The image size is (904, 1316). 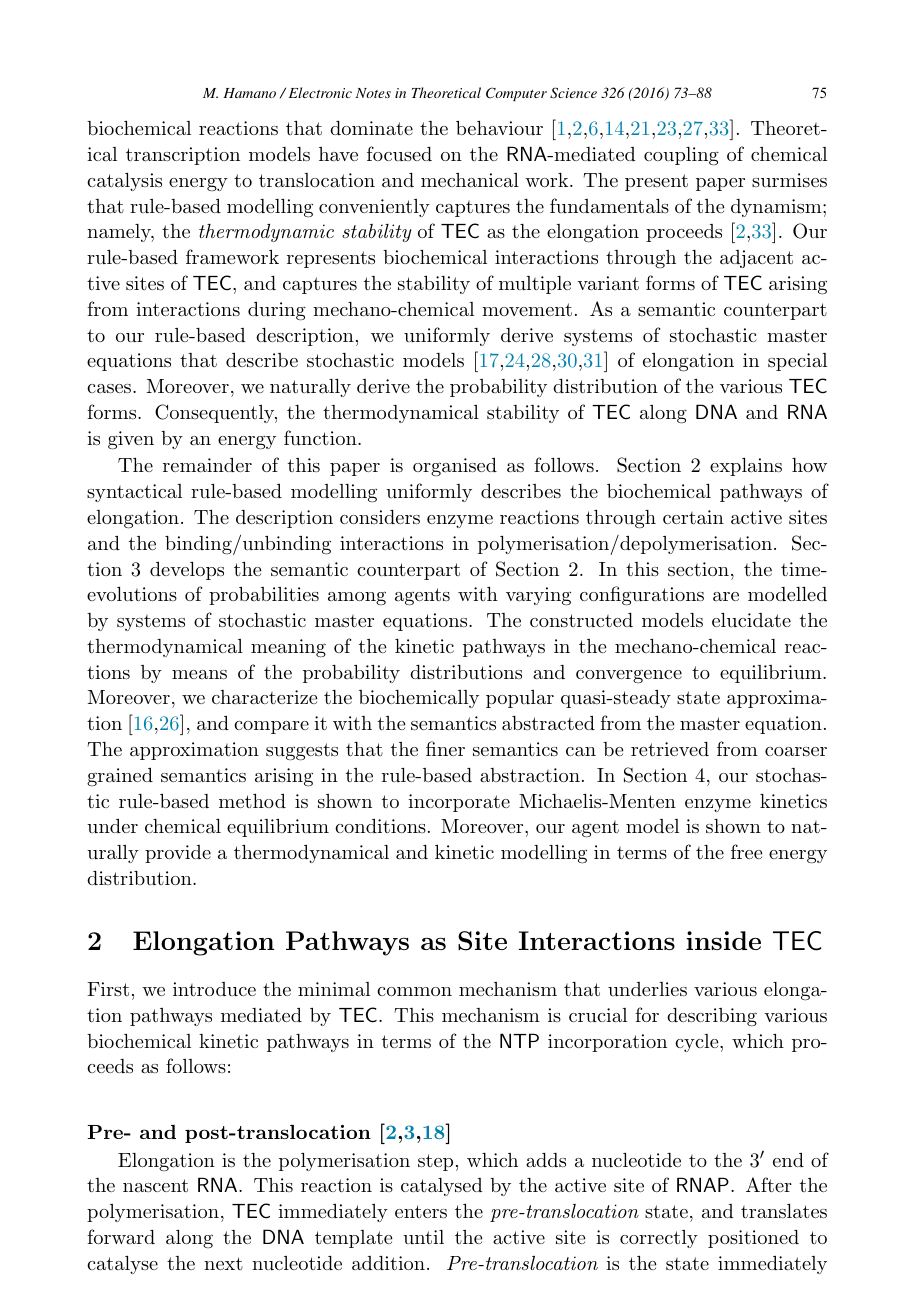 I want to click on until, so click(x=423, y=1237).
